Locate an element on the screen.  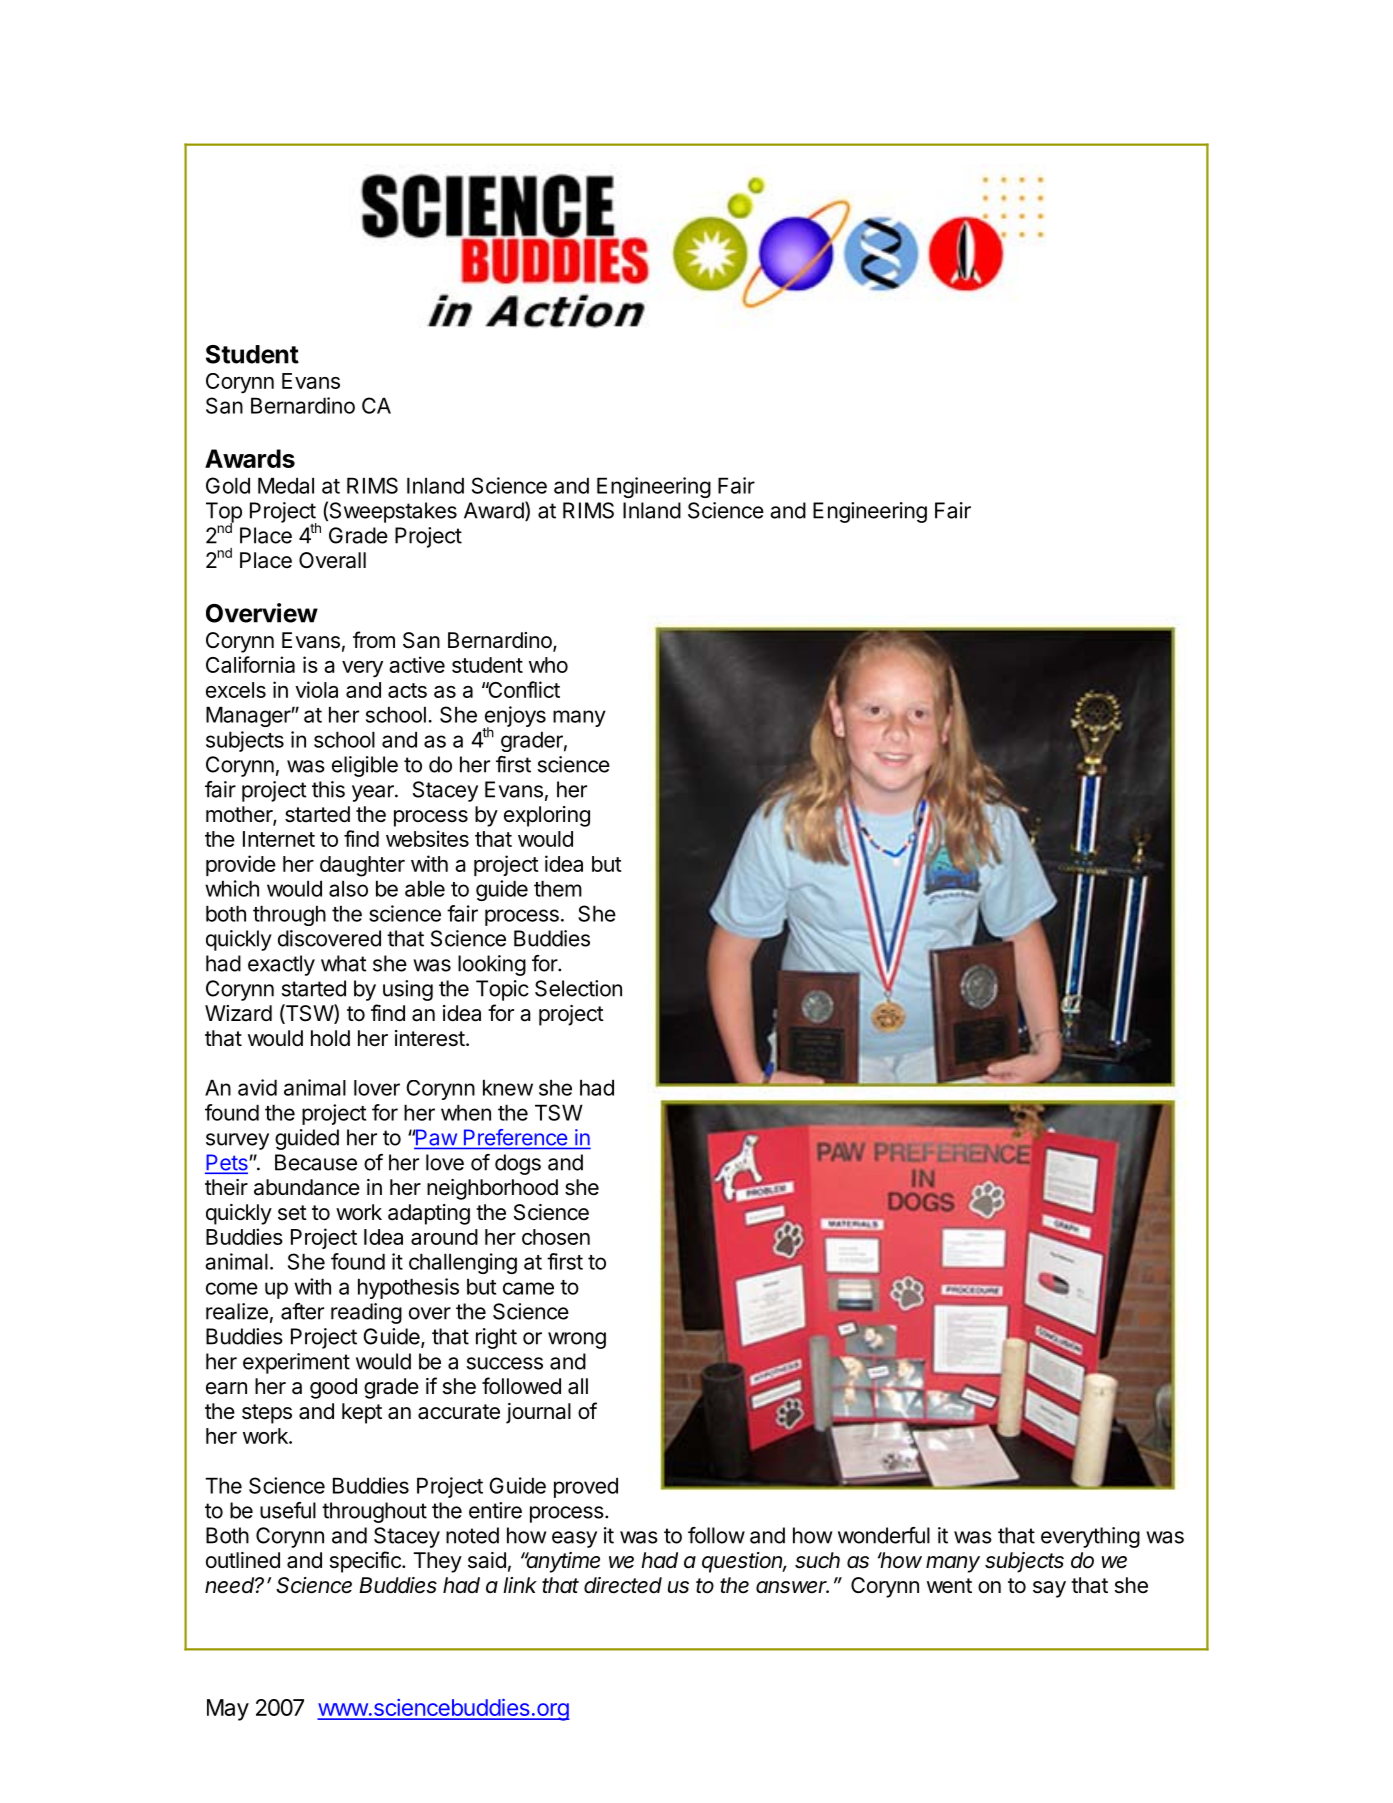
them is located at coordinates (558, 888).
